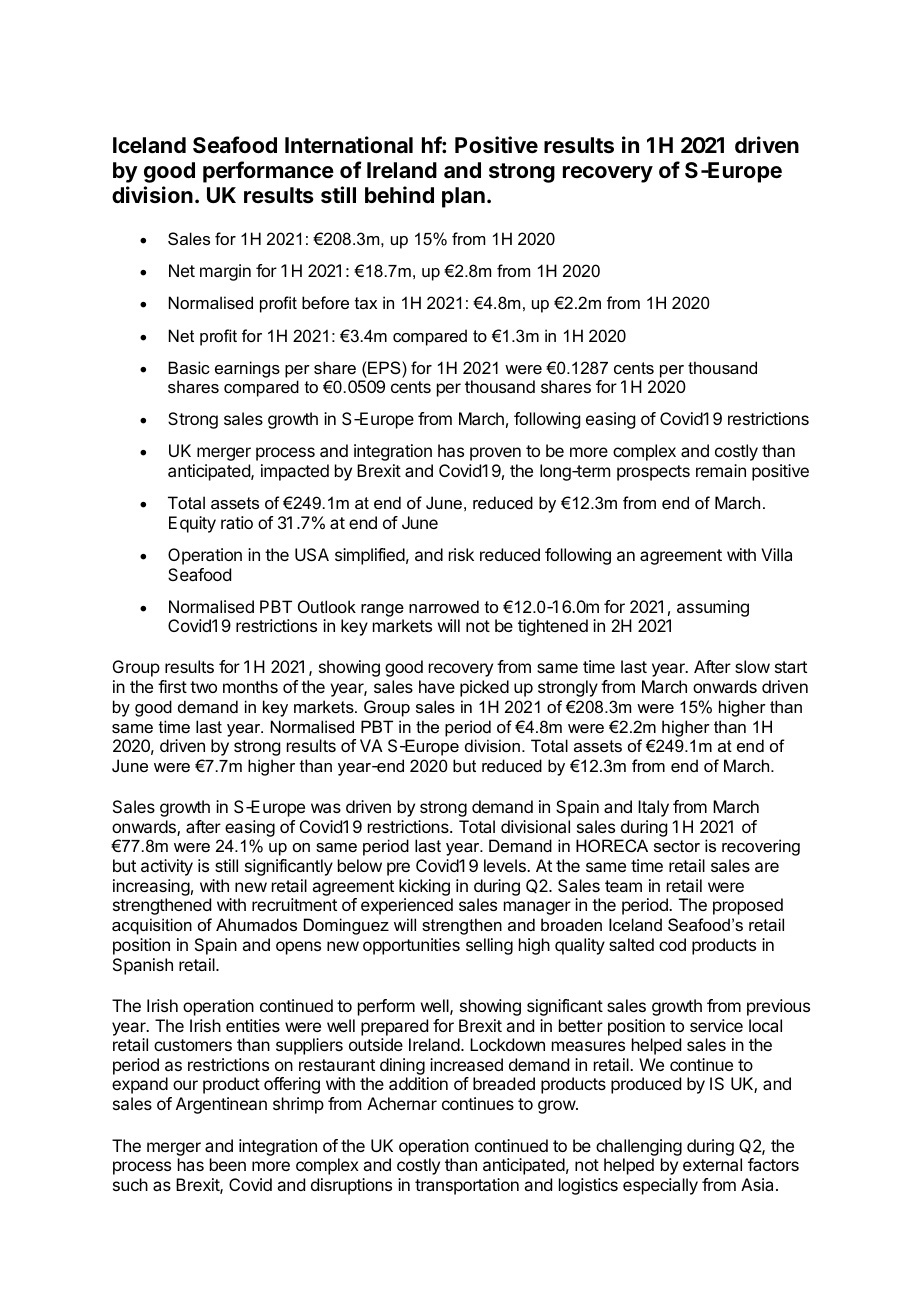 This image has height=1308, width=924. Describe the element at coordinates (399, 195) in the image. I see `behind` at that location.
